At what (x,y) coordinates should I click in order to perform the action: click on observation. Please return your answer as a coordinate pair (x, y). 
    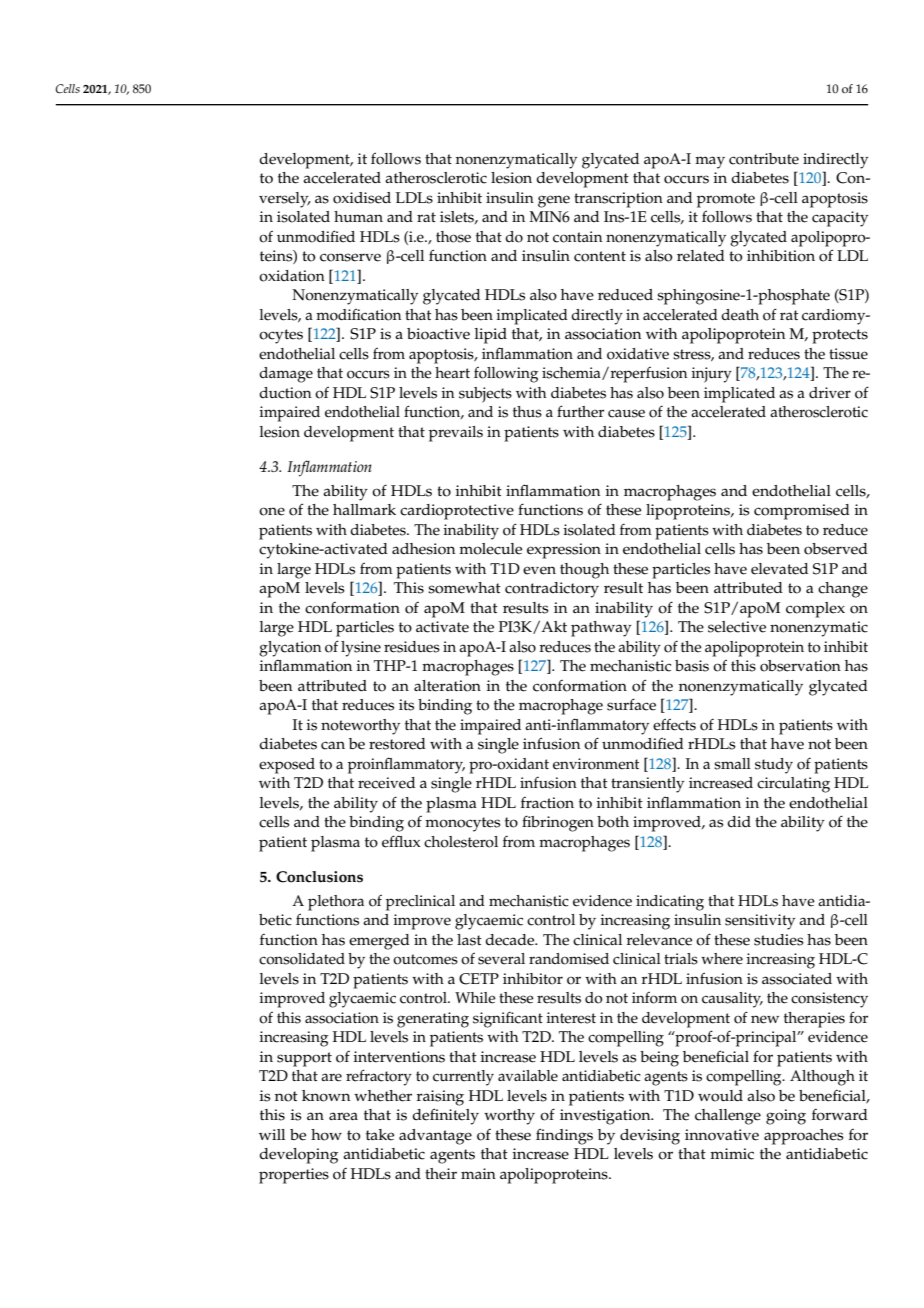
    Looking at the image, I should click on (800, 666).
